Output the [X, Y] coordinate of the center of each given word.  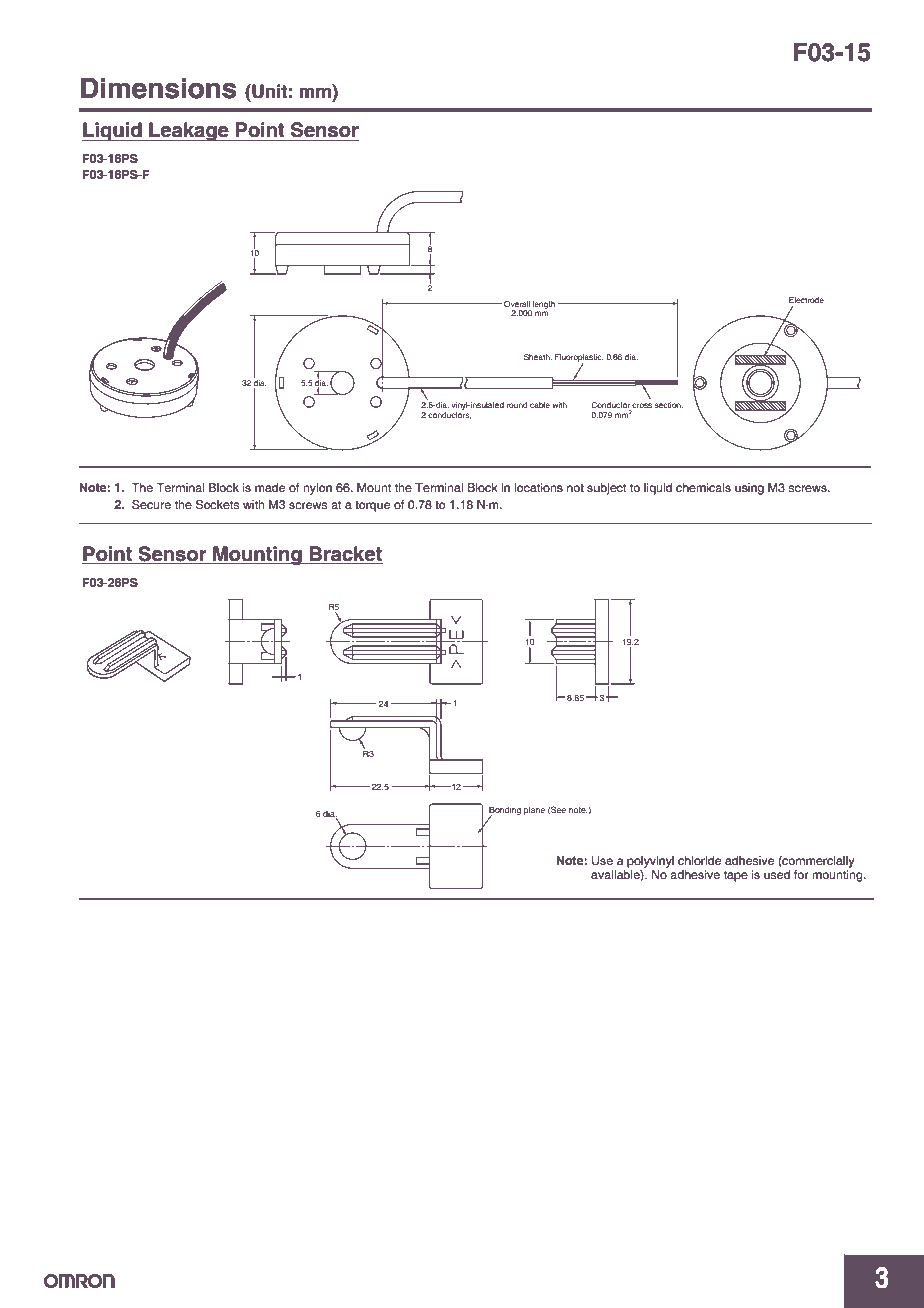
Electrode [806, 300]
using [749, 489]
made [270, 487]
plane [534, 810]
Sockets [217, 505]
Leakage [189, 131]
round [517, 405]
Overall [517, 304]
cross [641, 407]
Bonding [505, 811]
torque [372, 506]
